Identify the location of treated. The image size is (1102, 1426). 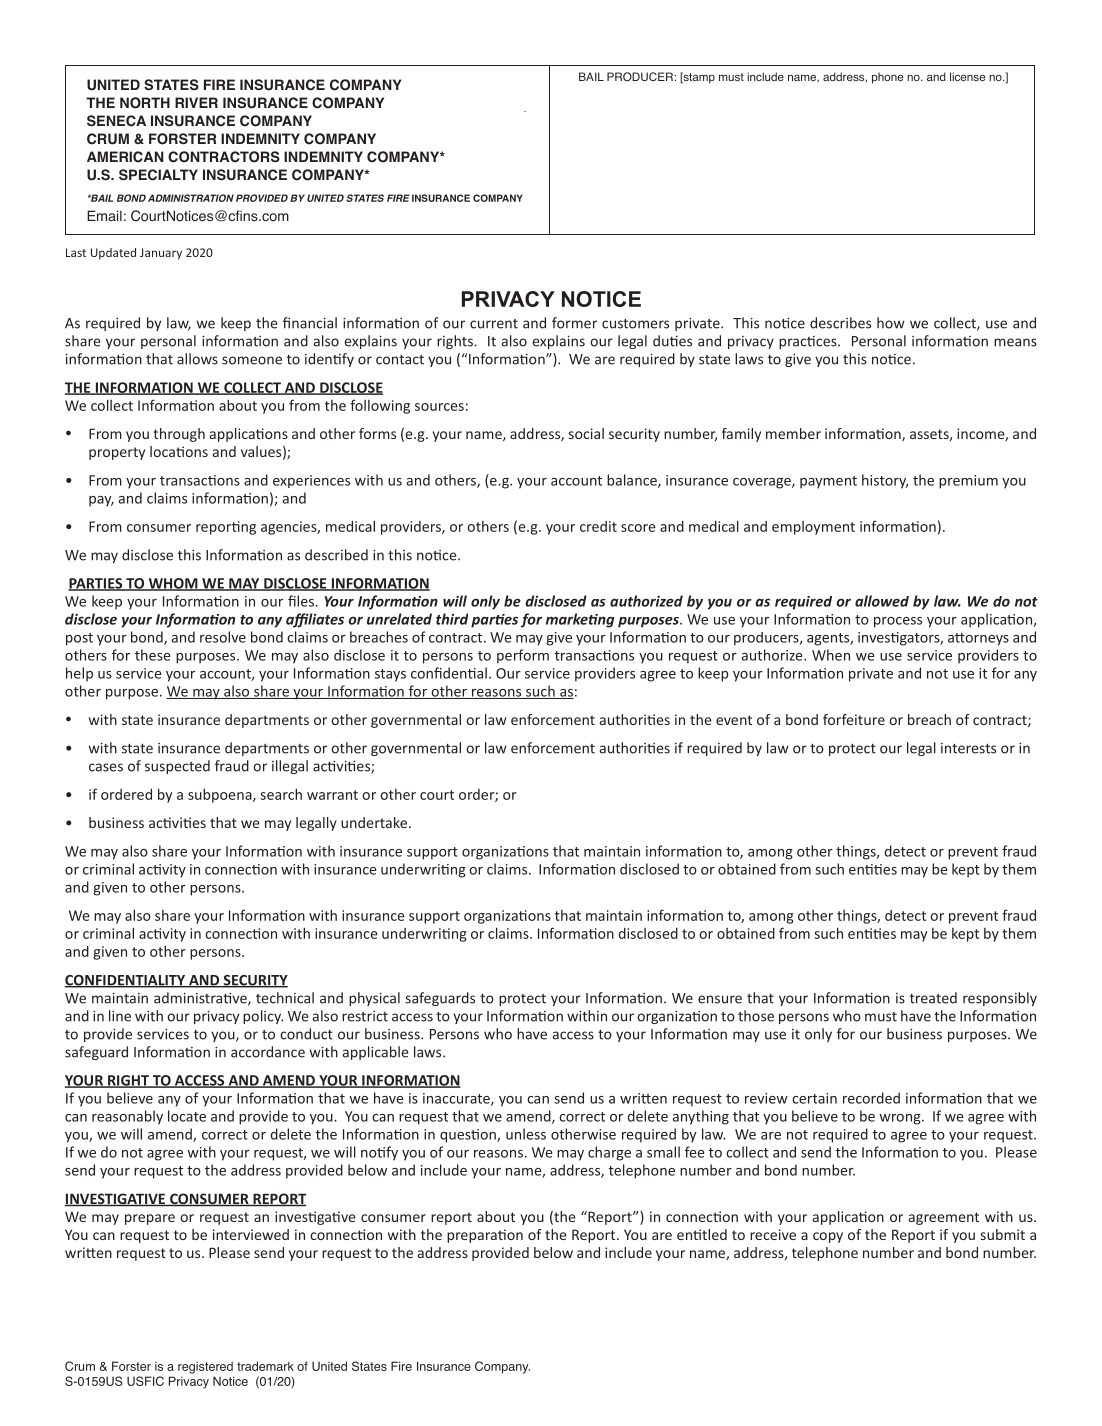
(933, 998).
